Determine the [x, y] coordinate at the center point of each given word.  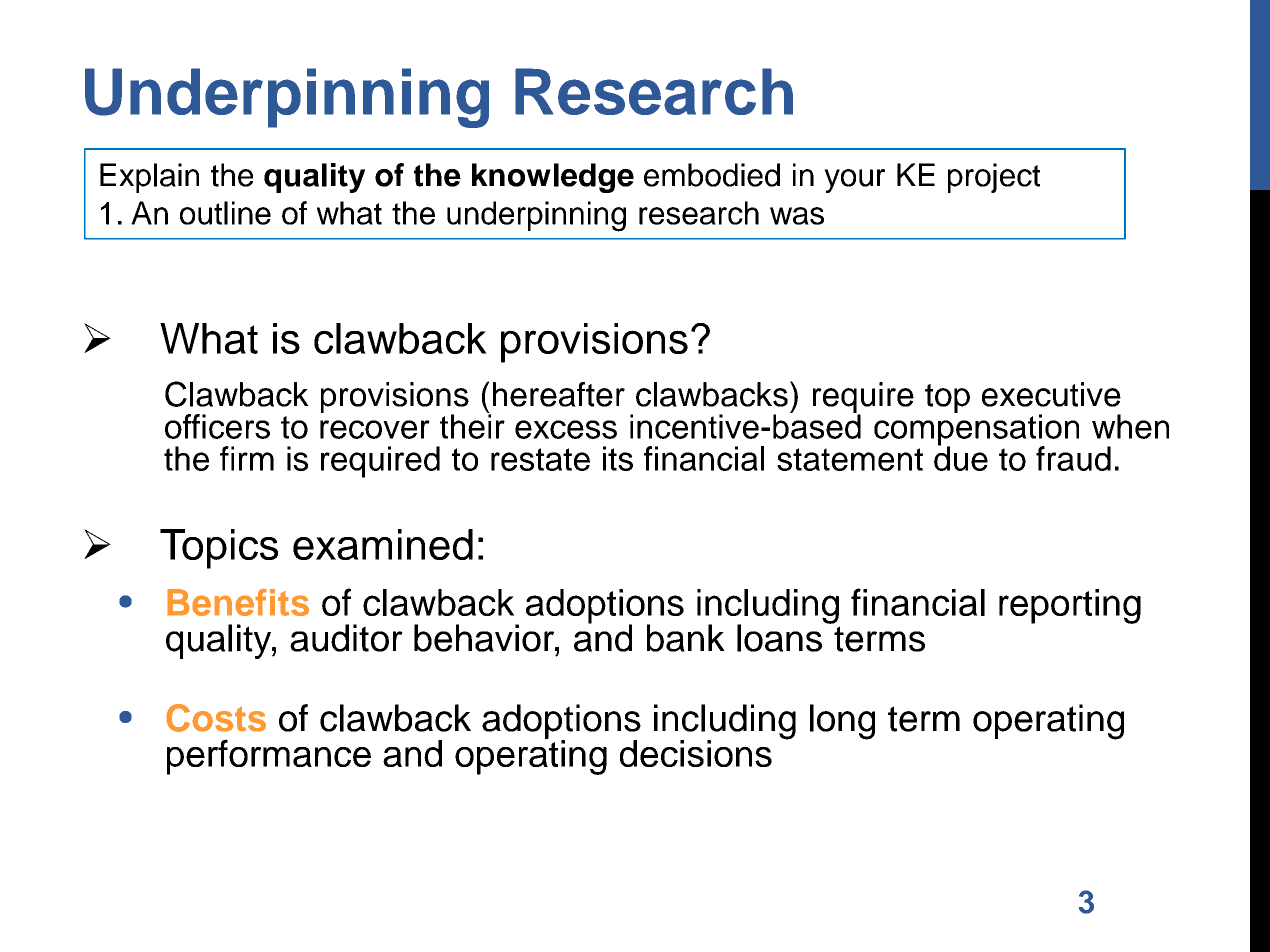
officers [217, 426]
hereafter [559, 394]
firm [247, 458]
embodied [712, 175]
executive [1051, 394]
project [994, 178]
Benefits [238, 602]
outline [225, 213]
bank [686, 638]
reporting [1070, 606]
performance [269, 757]
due [961, 457]
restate [540, 459]
